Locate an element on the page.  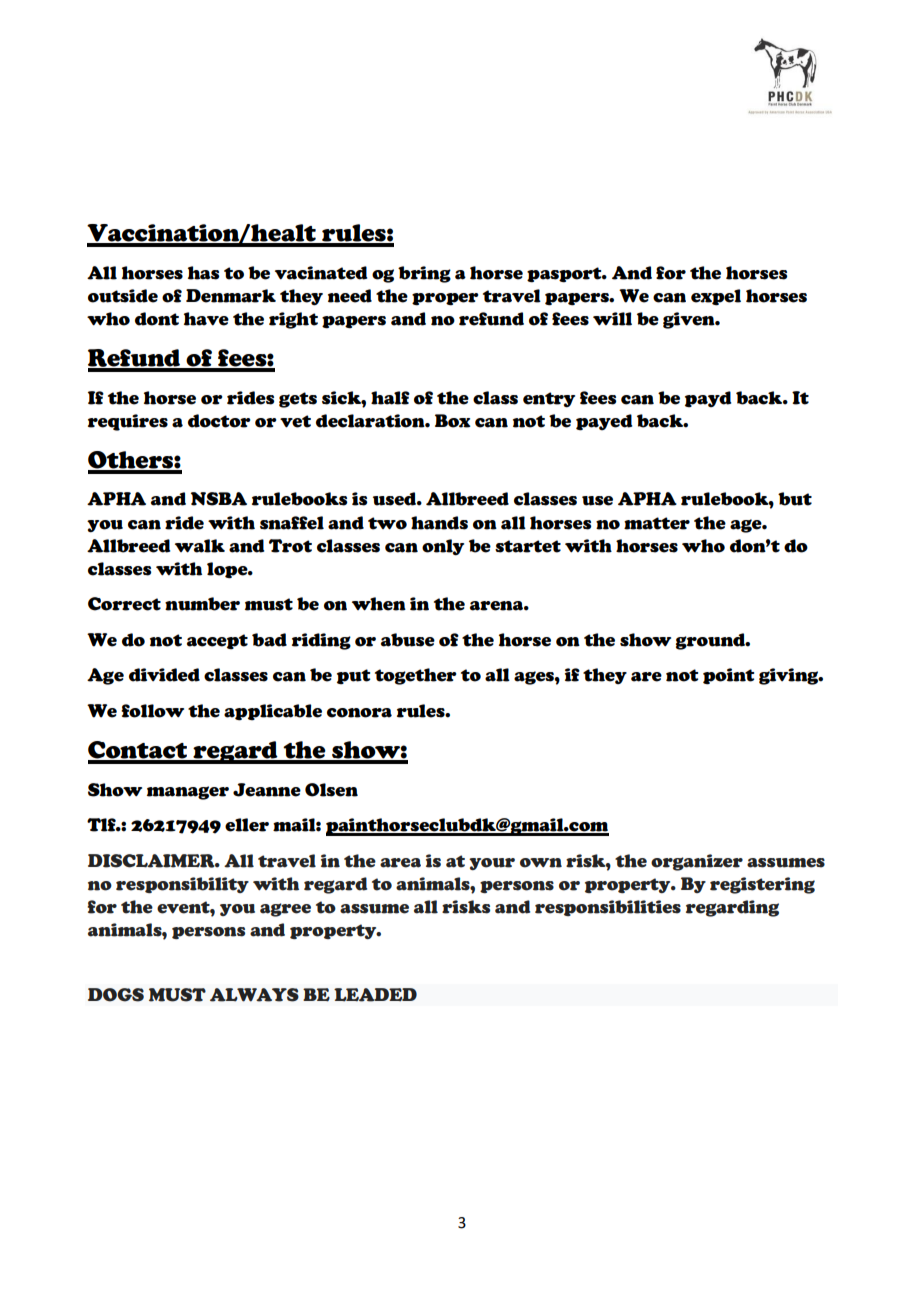
abuse is located at coordinates (408, 640).
